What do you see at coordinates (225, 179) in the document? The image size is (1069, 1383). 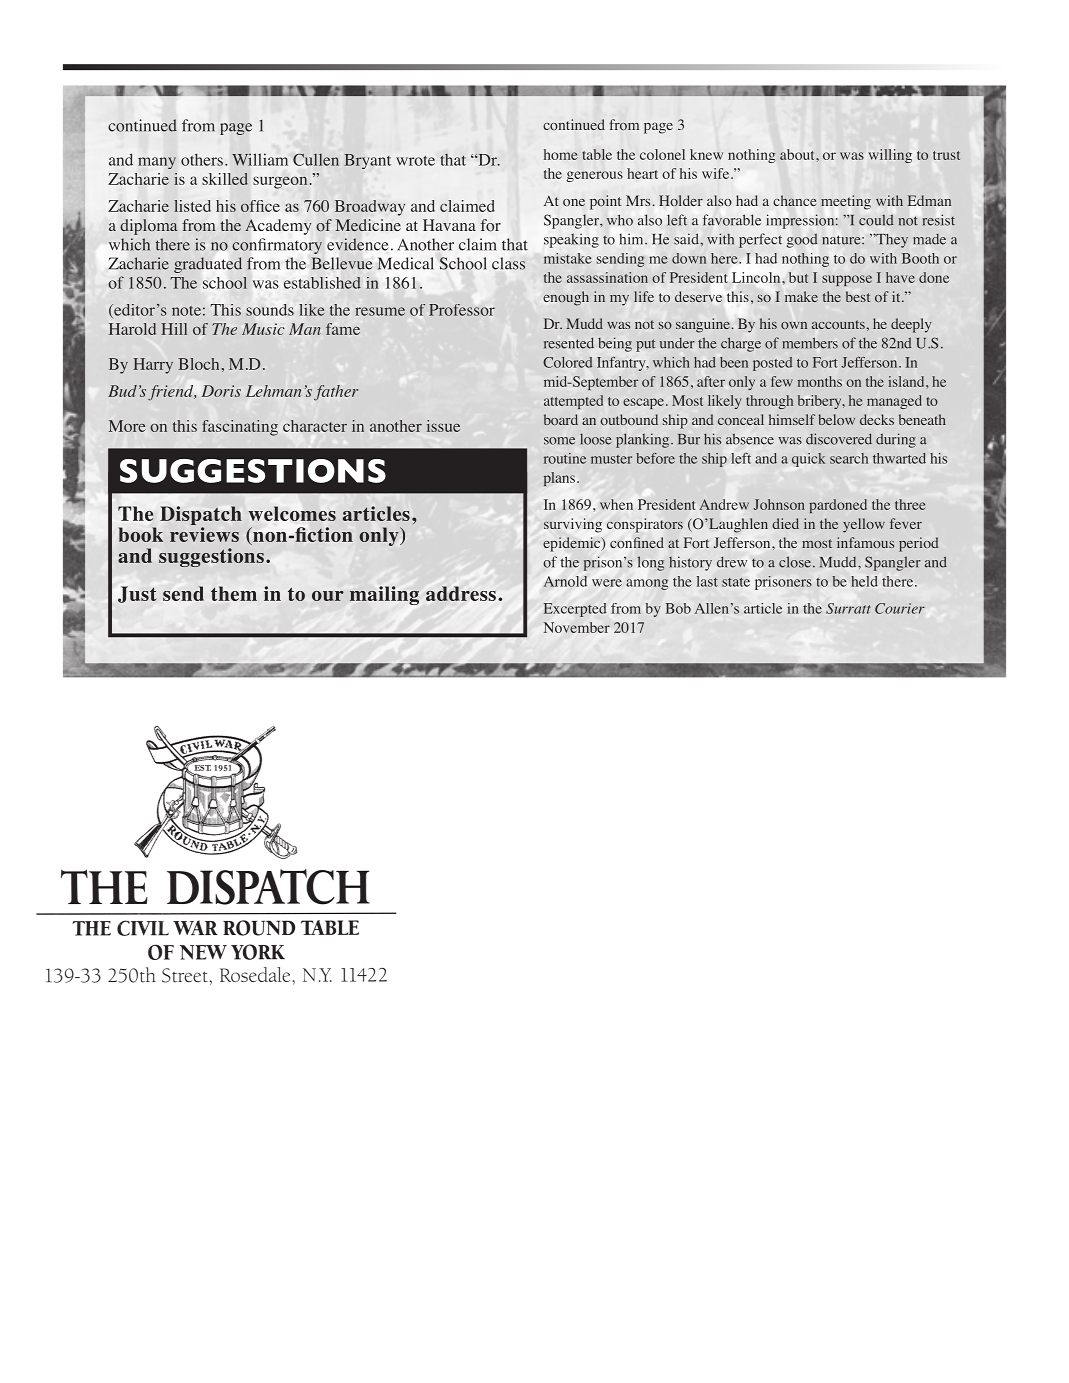 I see `skilled` at bounding box center [225, 179].
